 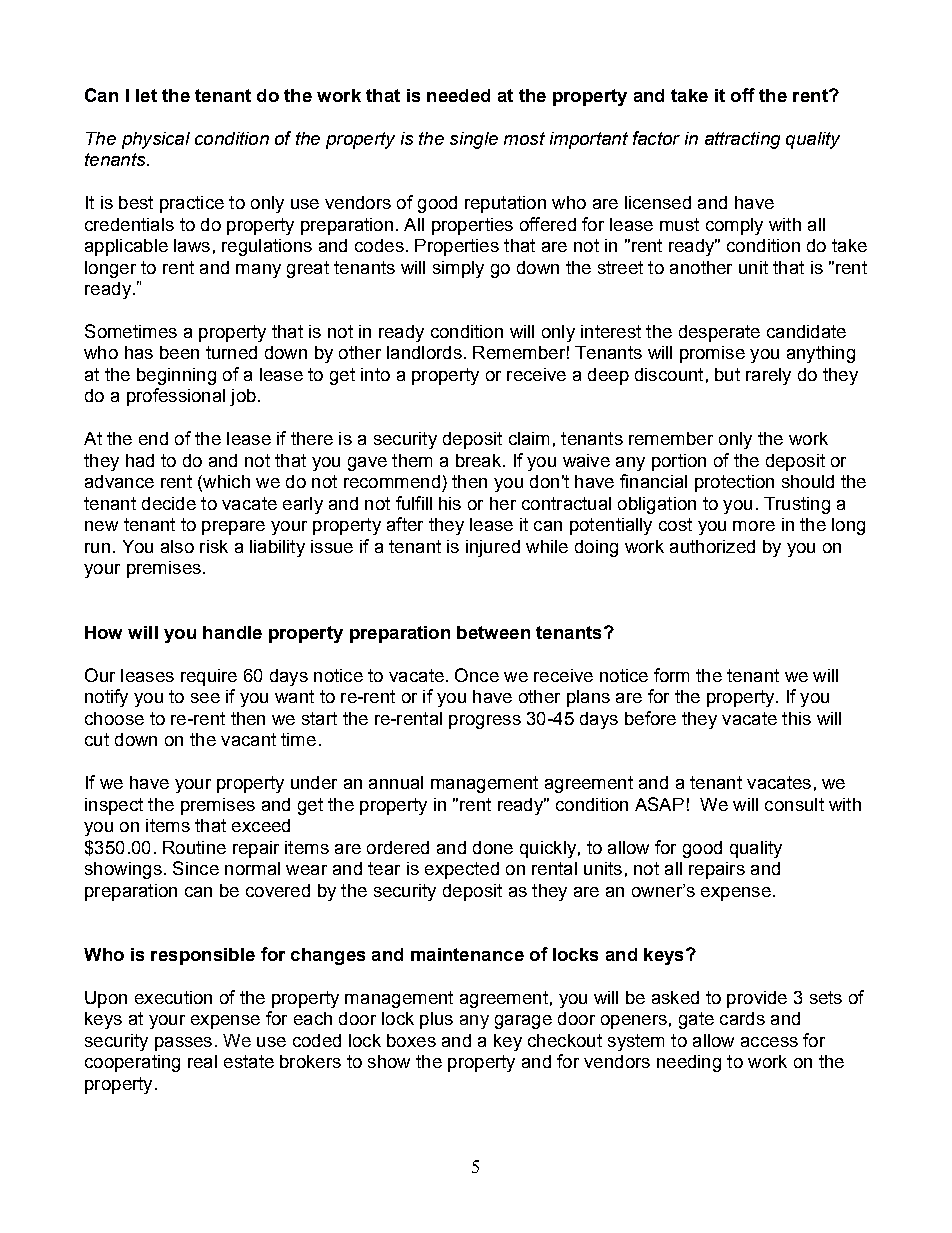 I want to click on promise, so click(x=712, y=354).
